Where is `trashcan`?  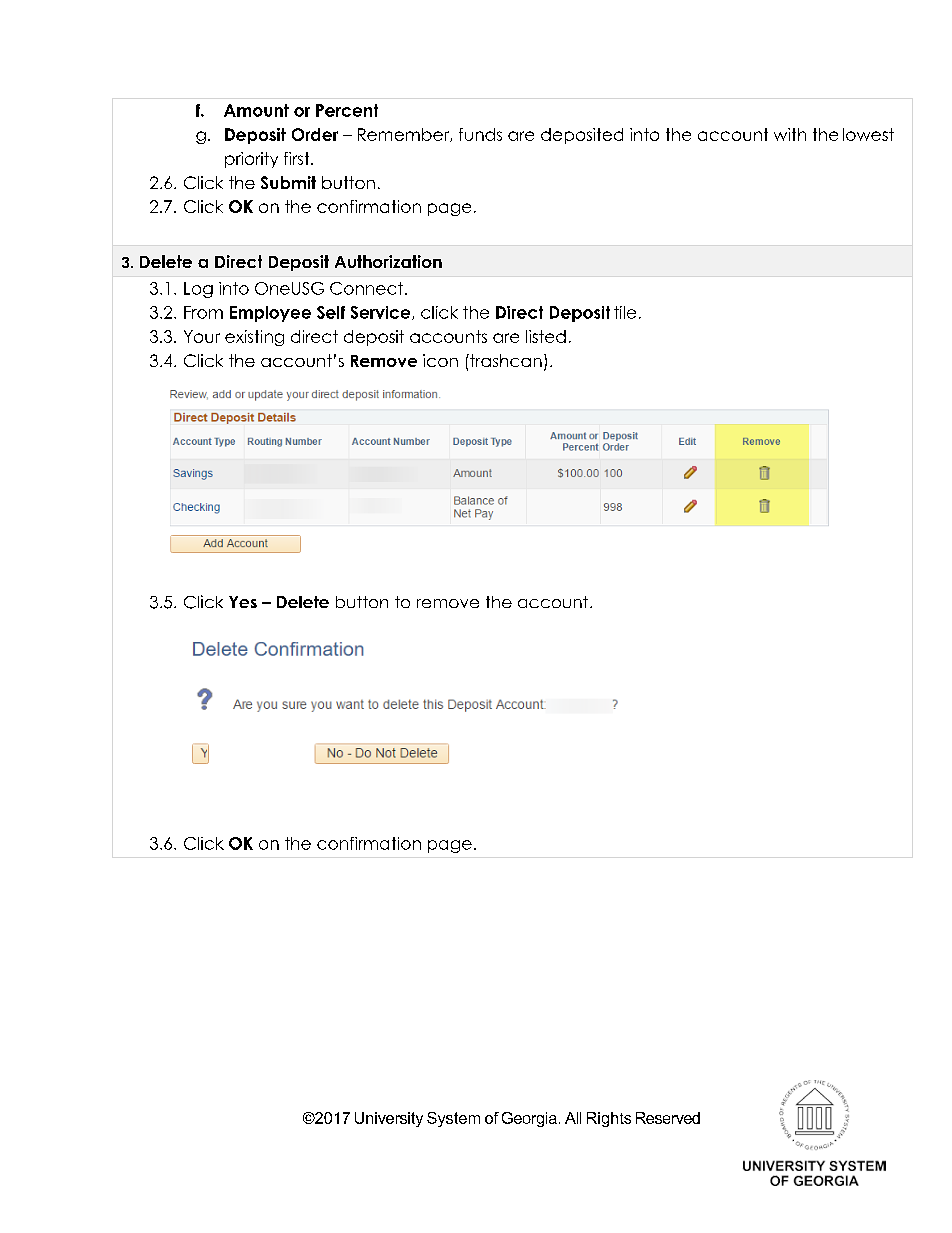 trashcan is located at coordinates (505, 360).
